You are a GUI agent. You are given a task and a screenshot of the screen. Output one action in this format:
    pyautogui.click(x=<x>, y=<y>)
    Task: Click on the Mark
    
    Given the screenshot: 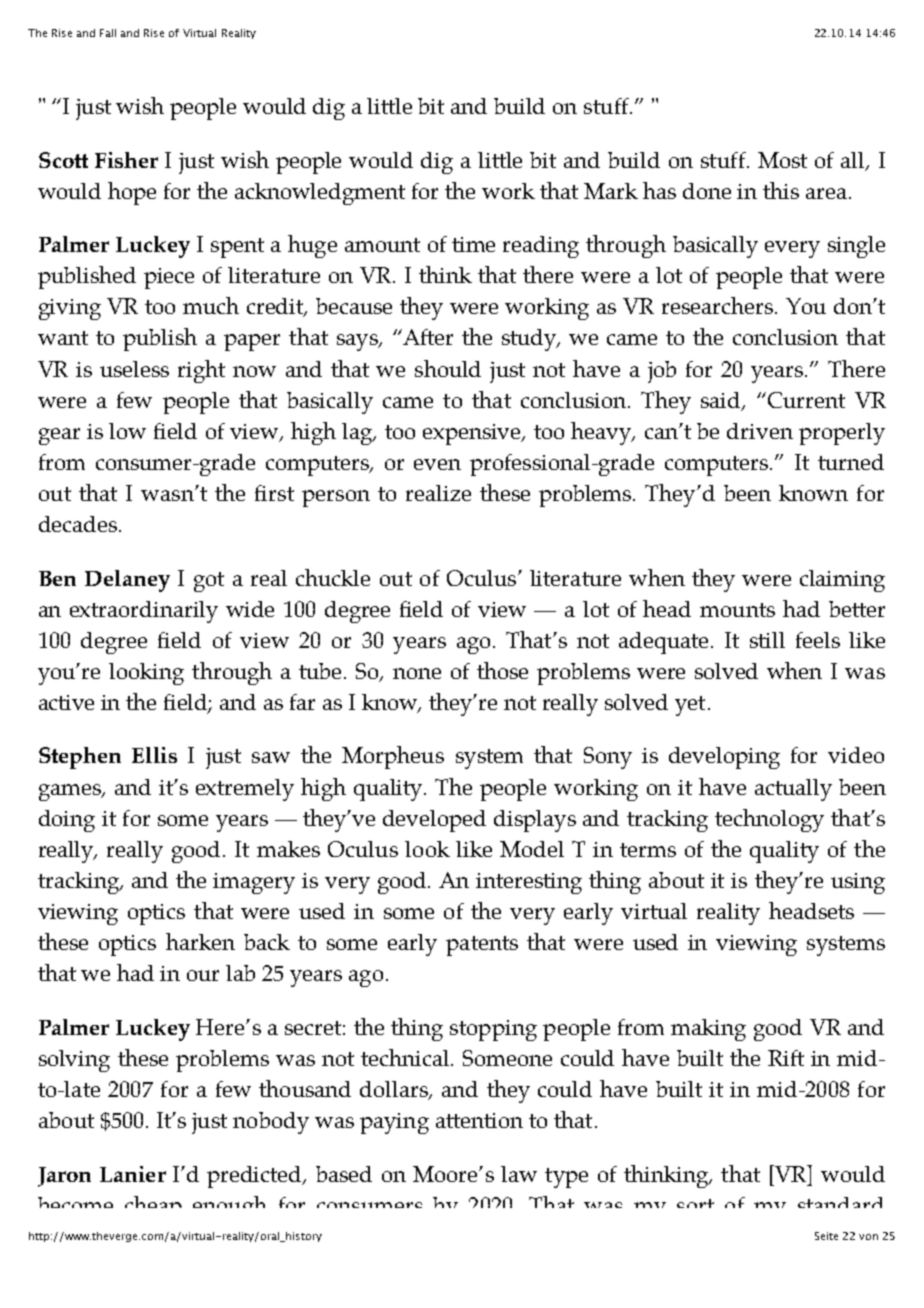 What is the action you would take?
    pyautogui.click(x=611, y=191)
